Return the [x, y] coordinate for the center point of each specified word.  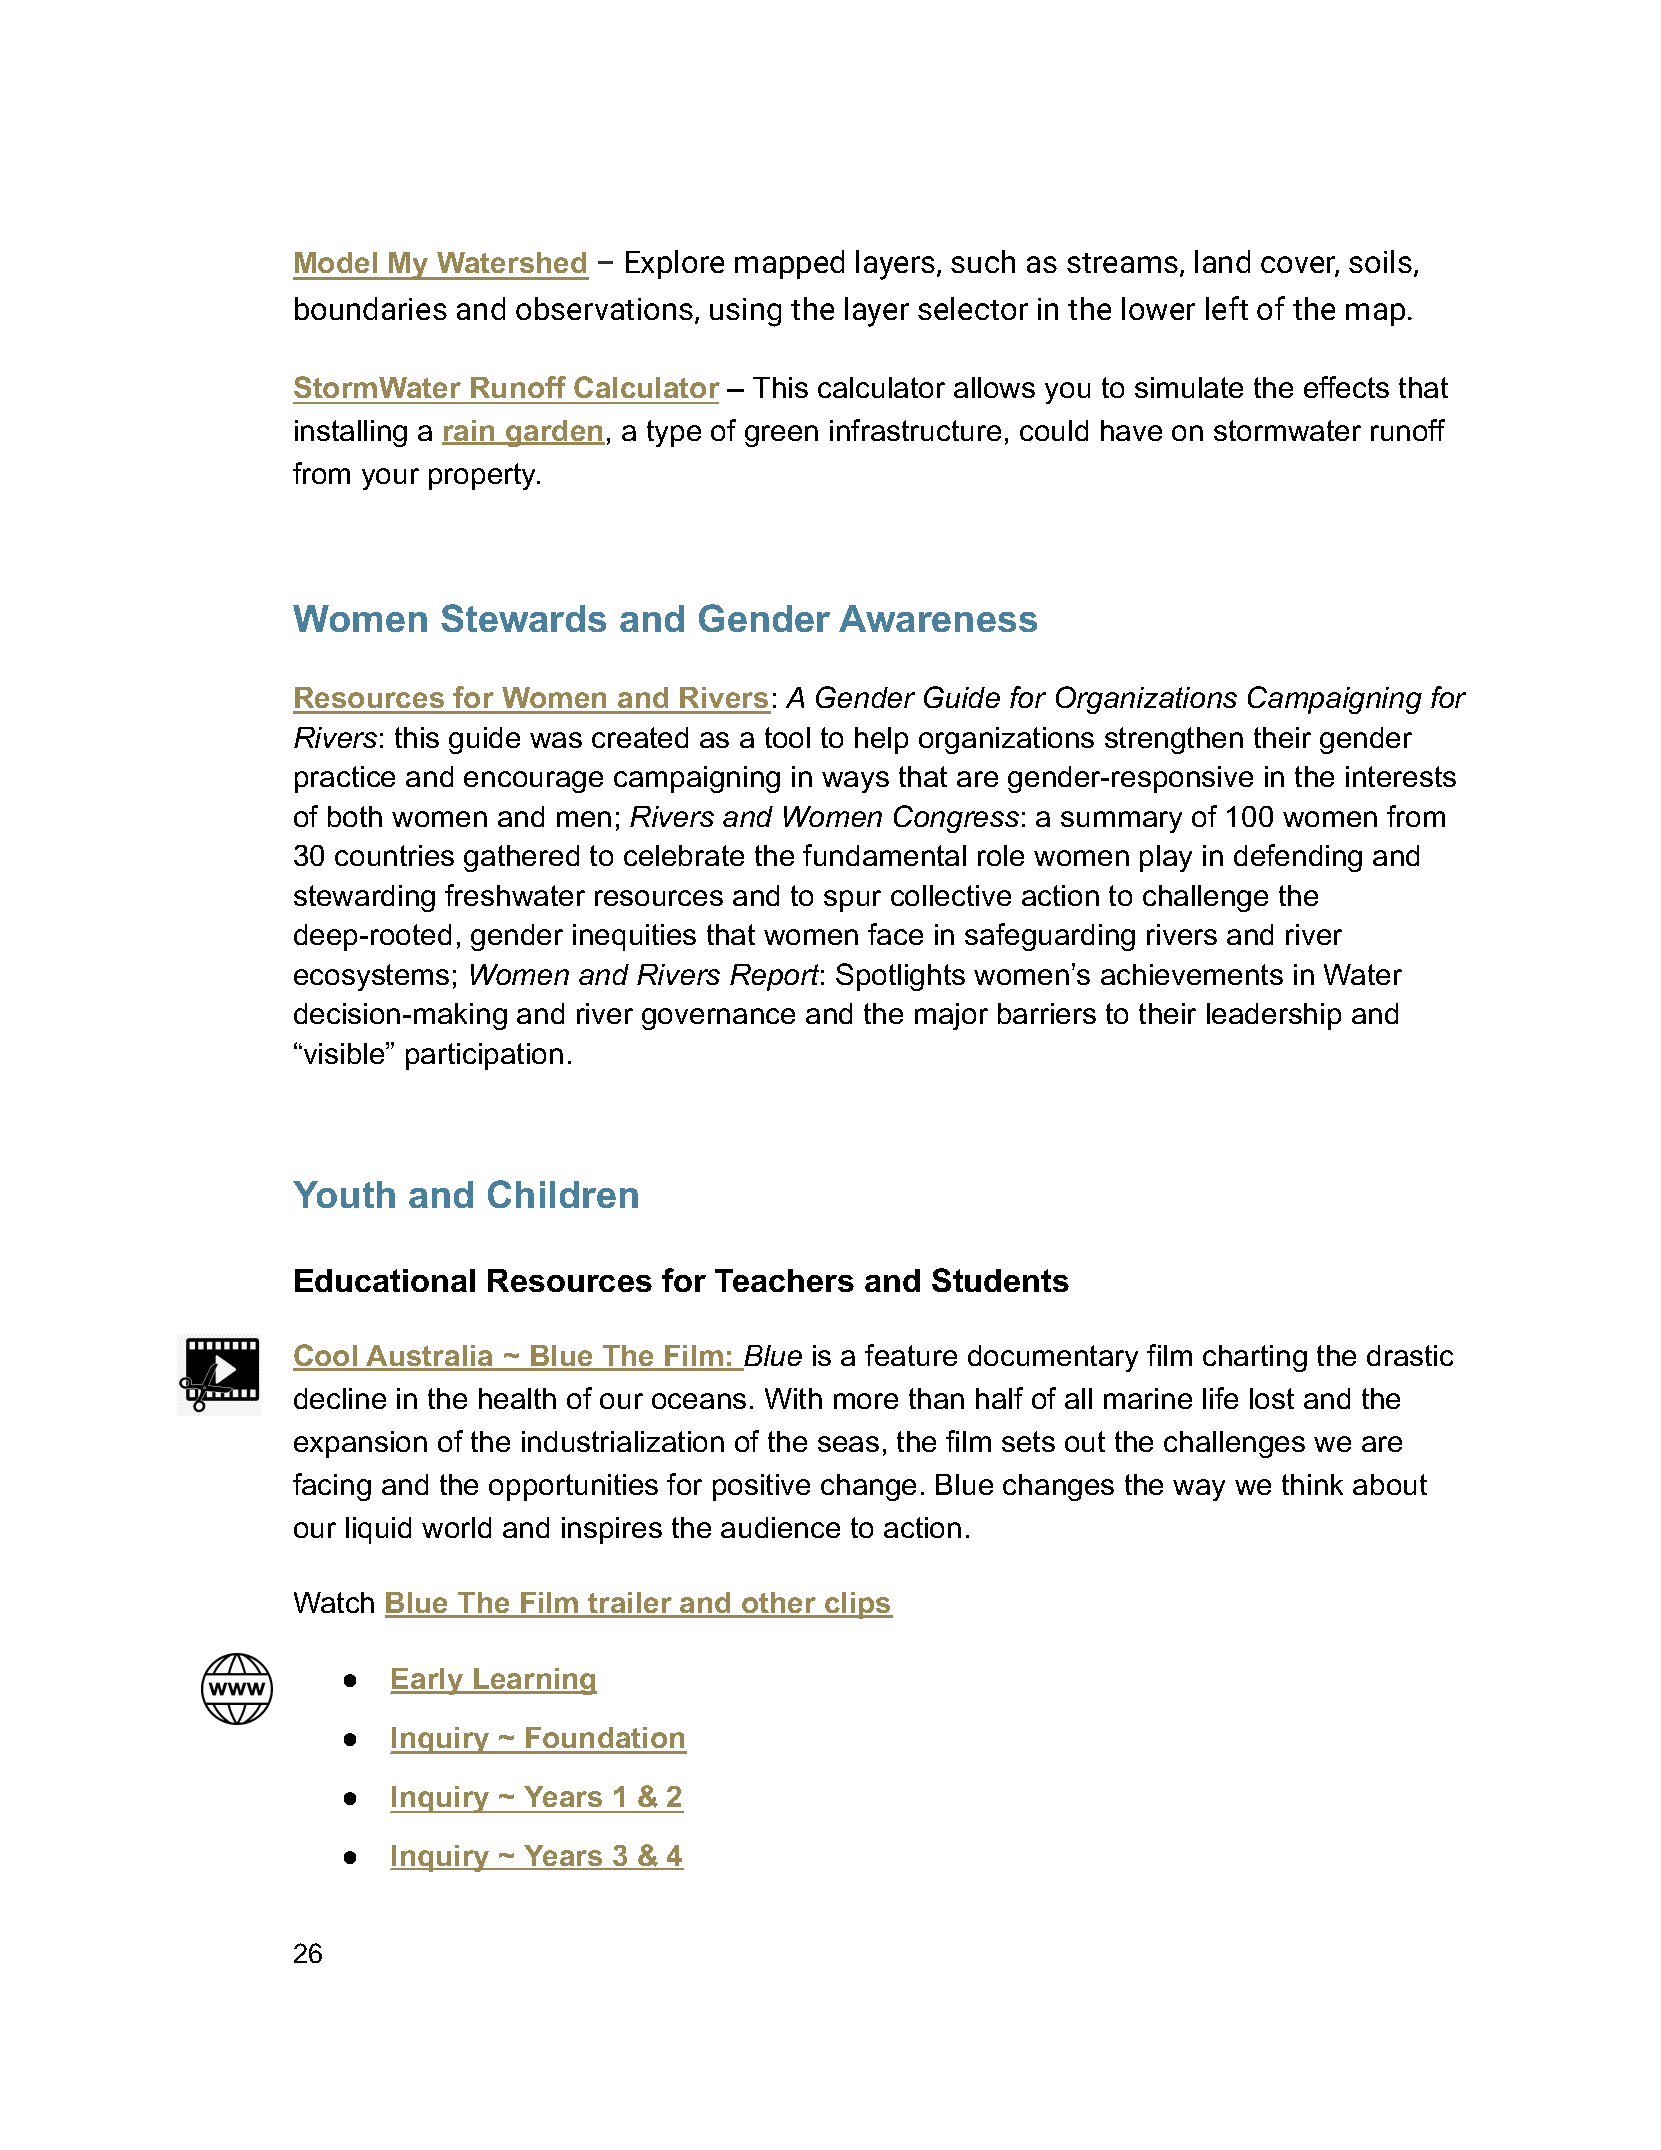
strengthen [1174, 740]
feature [911, 1355]
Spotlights [900, 977]
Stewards [523, 618]
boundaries [371, 308]
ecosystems [371, 977]
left [1227, 308]
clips [858, 1605]
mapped [789, 264]
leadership [1274, 1016]
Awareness [938, 618]
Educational [385, 1280]
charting [1255, 1358]
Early [428, 1681]
